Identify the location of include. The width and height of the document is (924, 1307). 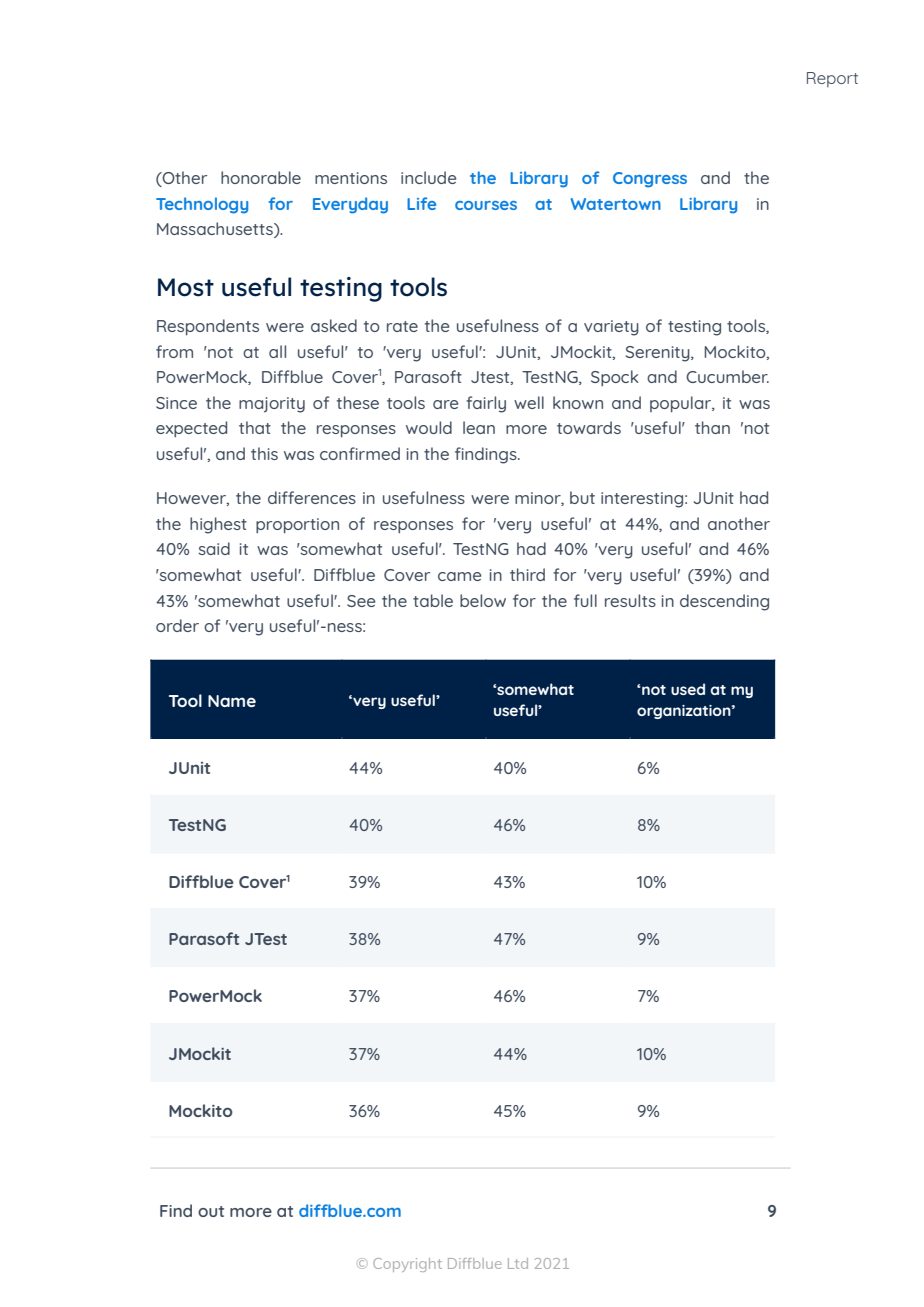
(429, 177).
